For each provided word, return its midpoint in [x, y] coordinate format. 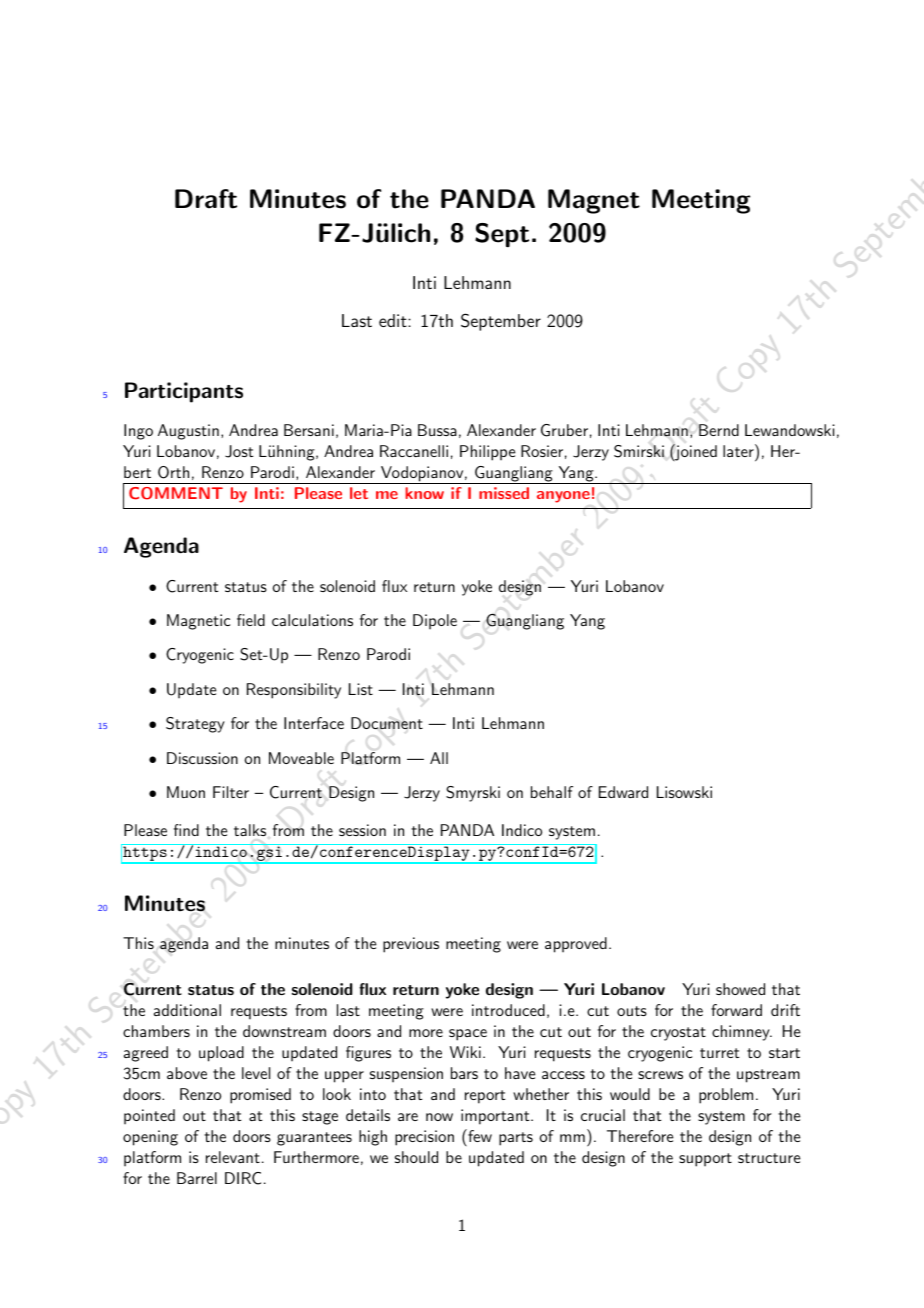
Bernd [719, 430]
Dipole [435, 622]
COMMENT [176, 493]
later [739, 450]
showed [740, 989]
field [251, 620]
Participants [184, 392]
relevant [233, 1157]
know [424, 493]
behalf [552, 792]
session [362, 830]
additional [187, 1010]
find [186, 830]
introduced [508, 1010]
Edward [623, 792]
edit [394, 320]
